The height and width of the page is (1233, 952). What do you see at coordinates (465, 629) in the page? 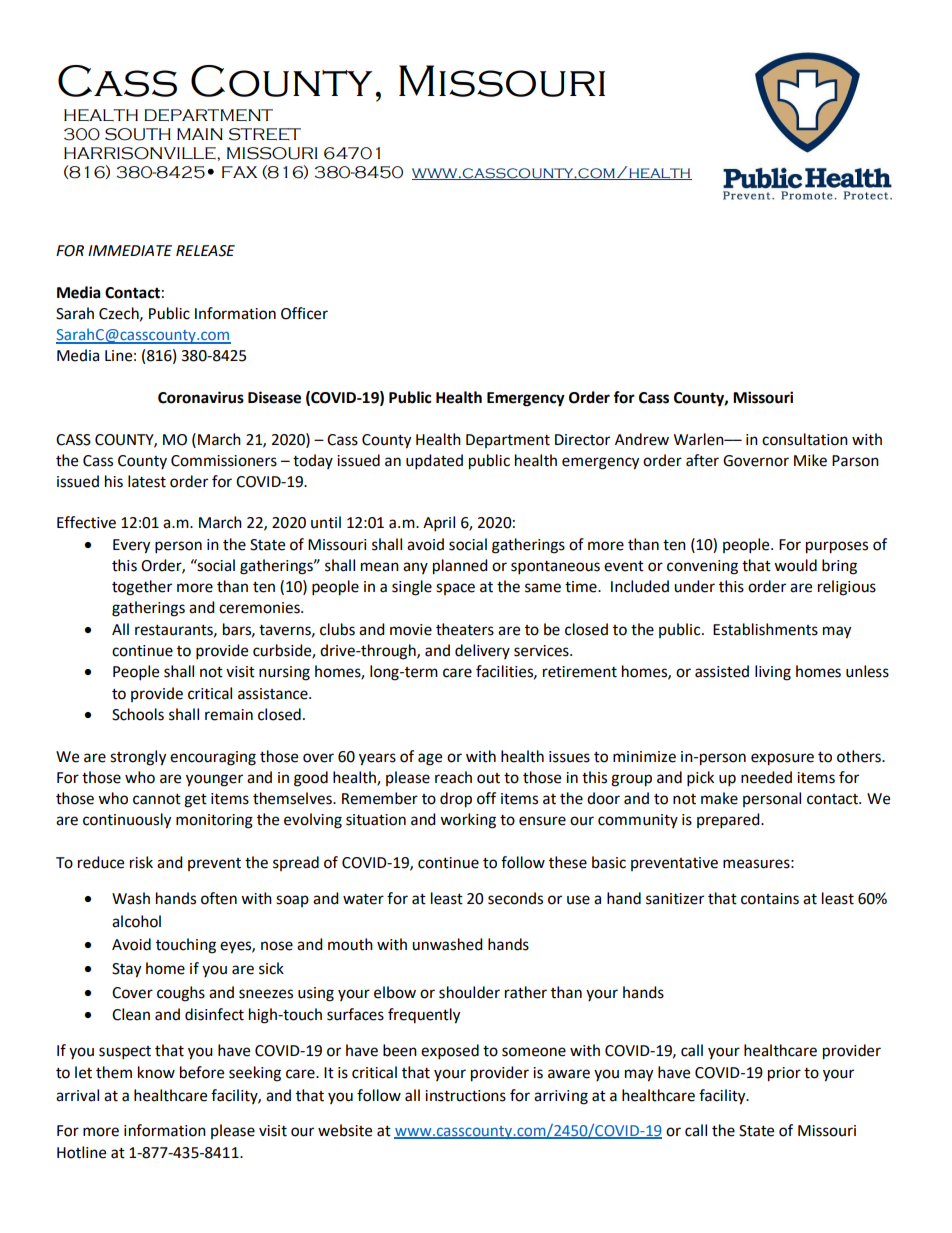
I see `theaters` at bounding box center [465, 629].
